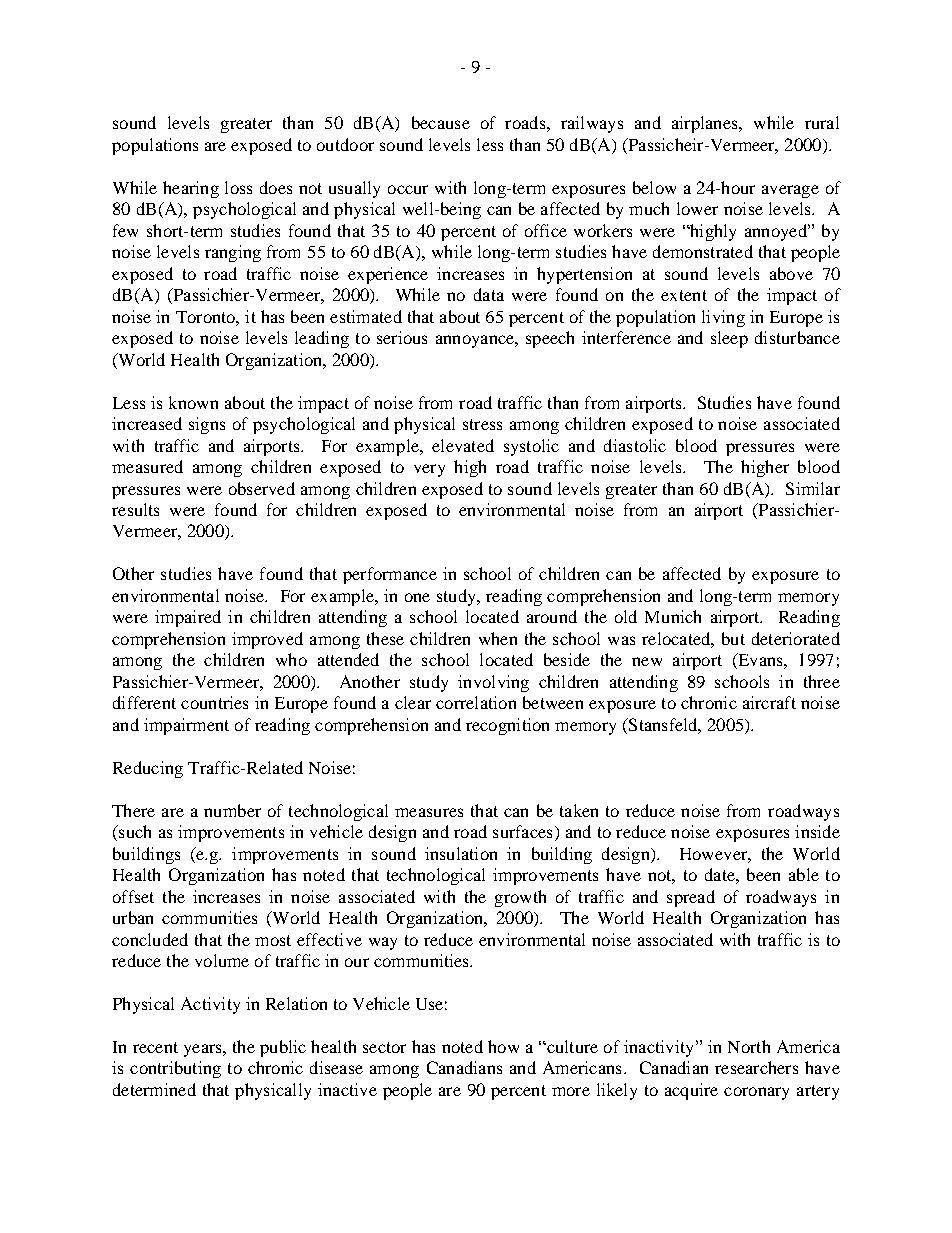 This screenshot has height=1233, width=952. Describe the element at coordinates (133, 896) in the screenshot. I see `offset` at that location.
